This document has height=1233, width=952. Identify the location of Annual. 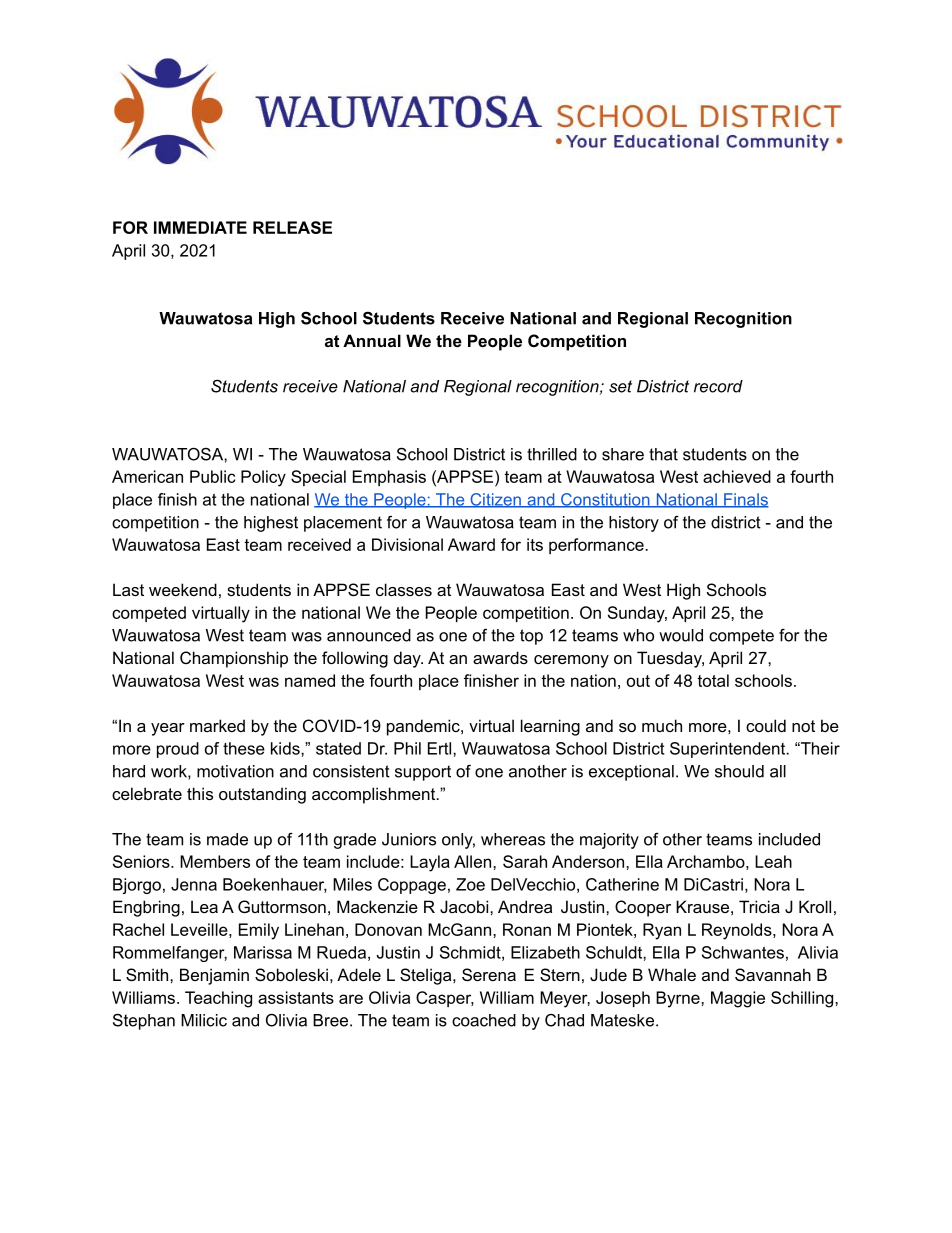
(372, 340).
